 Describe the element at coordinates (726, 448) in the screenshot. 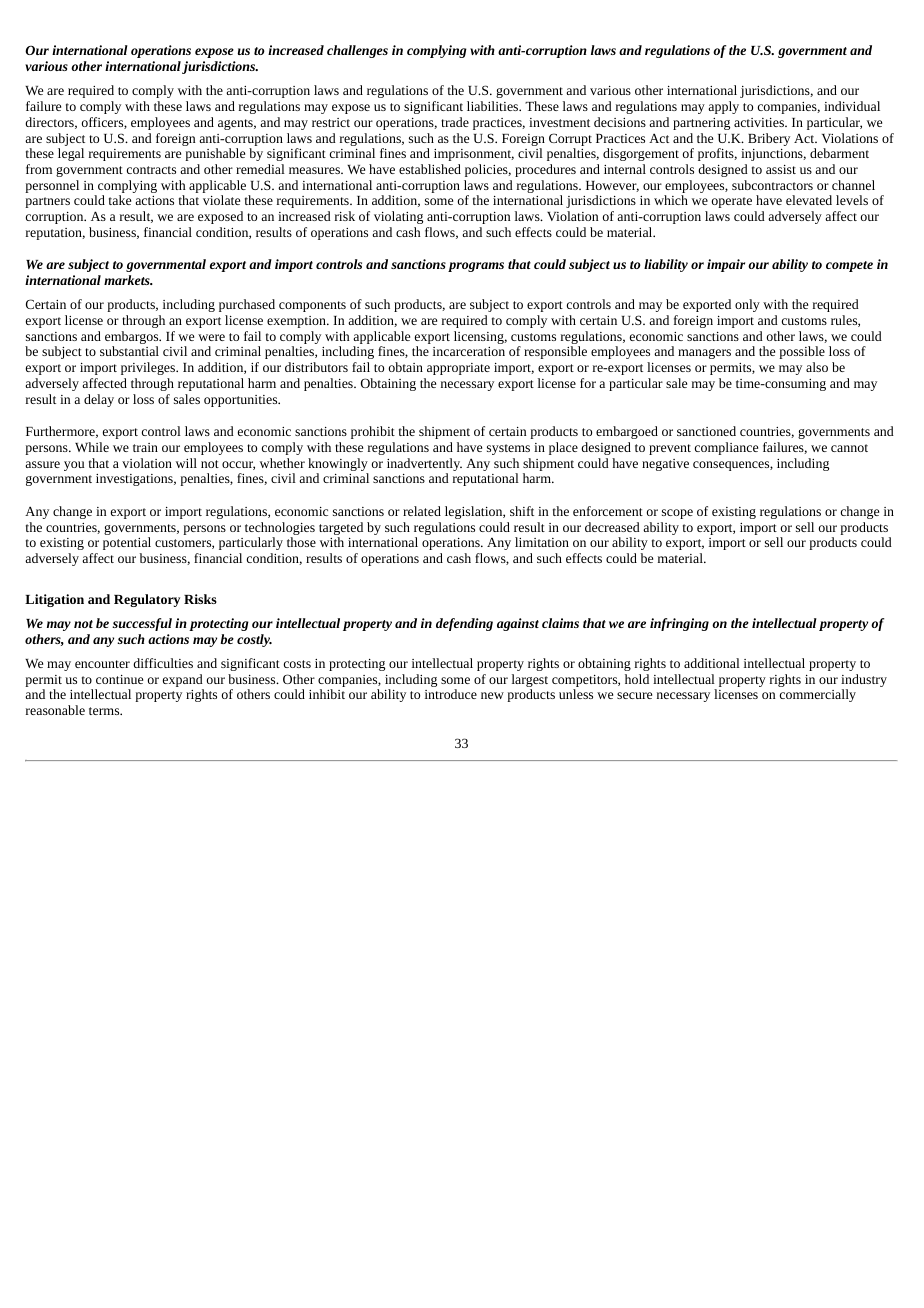

I see `compliance` at that location.
